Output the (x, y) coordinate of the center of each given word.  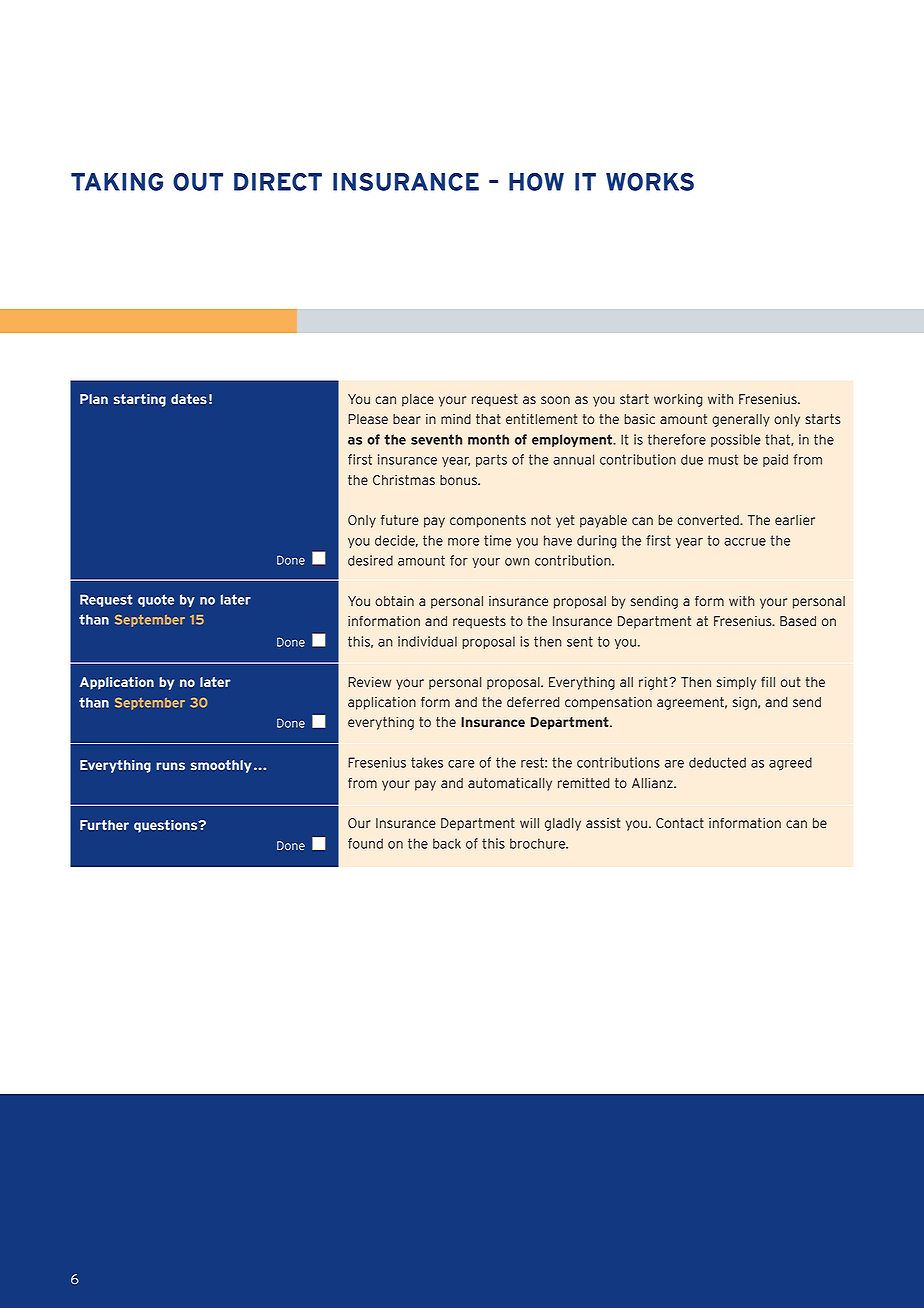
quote (156, 600)
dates (189, 399)
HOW (536, 182)
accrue (745, 542)
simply (736, 683)
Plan (94, 399)
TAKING (117, 182)
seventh (436, 439)
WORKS (650, 182)
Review (369, 682)
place (418, 400)
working (678, 400)
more (463, 542)
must (723, 459)
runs (170, 766)
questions (167, 826)
